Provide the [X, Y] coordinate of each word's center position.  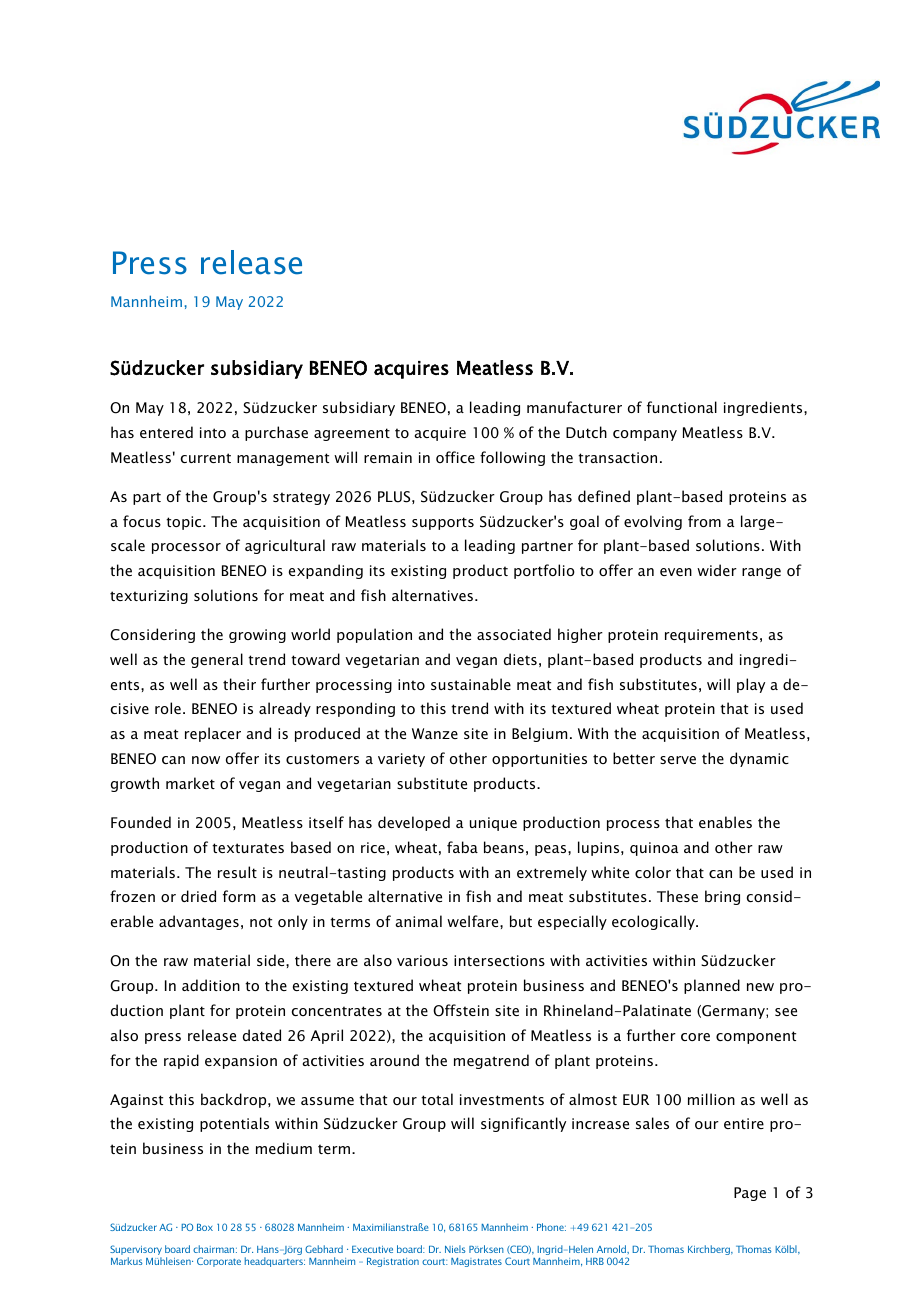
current [206, 458]
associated [514, 634]
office [455, 457]
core [695, 1037]
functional [682, 407]
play [751, 685]
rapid [181, 1061]
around [394, 1060]
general [217, 660]
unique [493, 824]
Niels [455, 1249]
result [237, 872]
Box [205, 1227]
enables [725, 822]
